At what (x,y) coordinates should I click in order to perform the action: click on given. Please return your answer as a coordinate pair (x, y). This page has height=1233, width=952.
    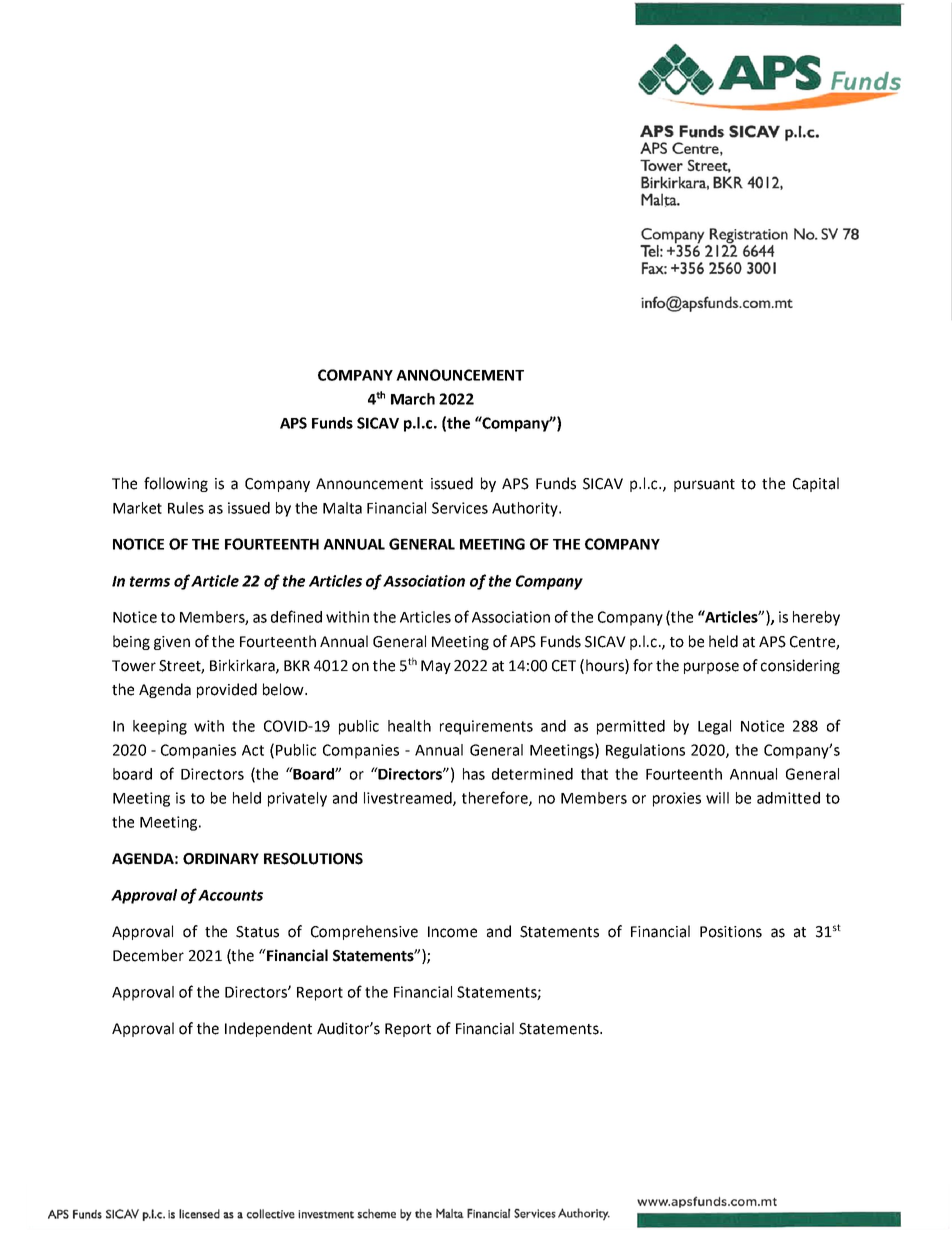
    Looking at the image, I should click on (172, 643).
